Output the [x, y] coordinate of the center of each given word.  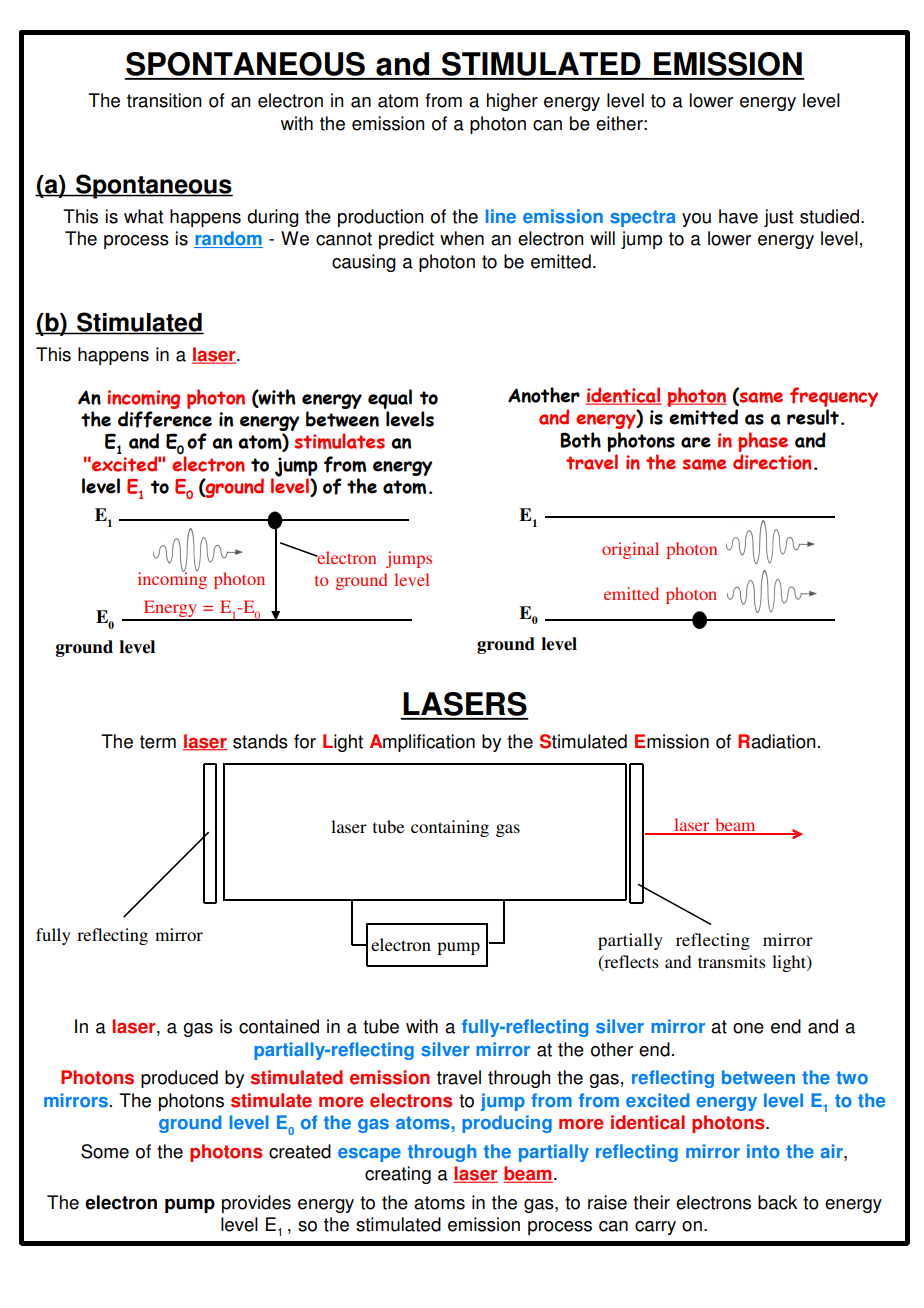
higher [512, 102]
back [777, 1202]
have [738, 216]
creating [398, 1175]
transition [164, 100]
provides [256, 1204]
